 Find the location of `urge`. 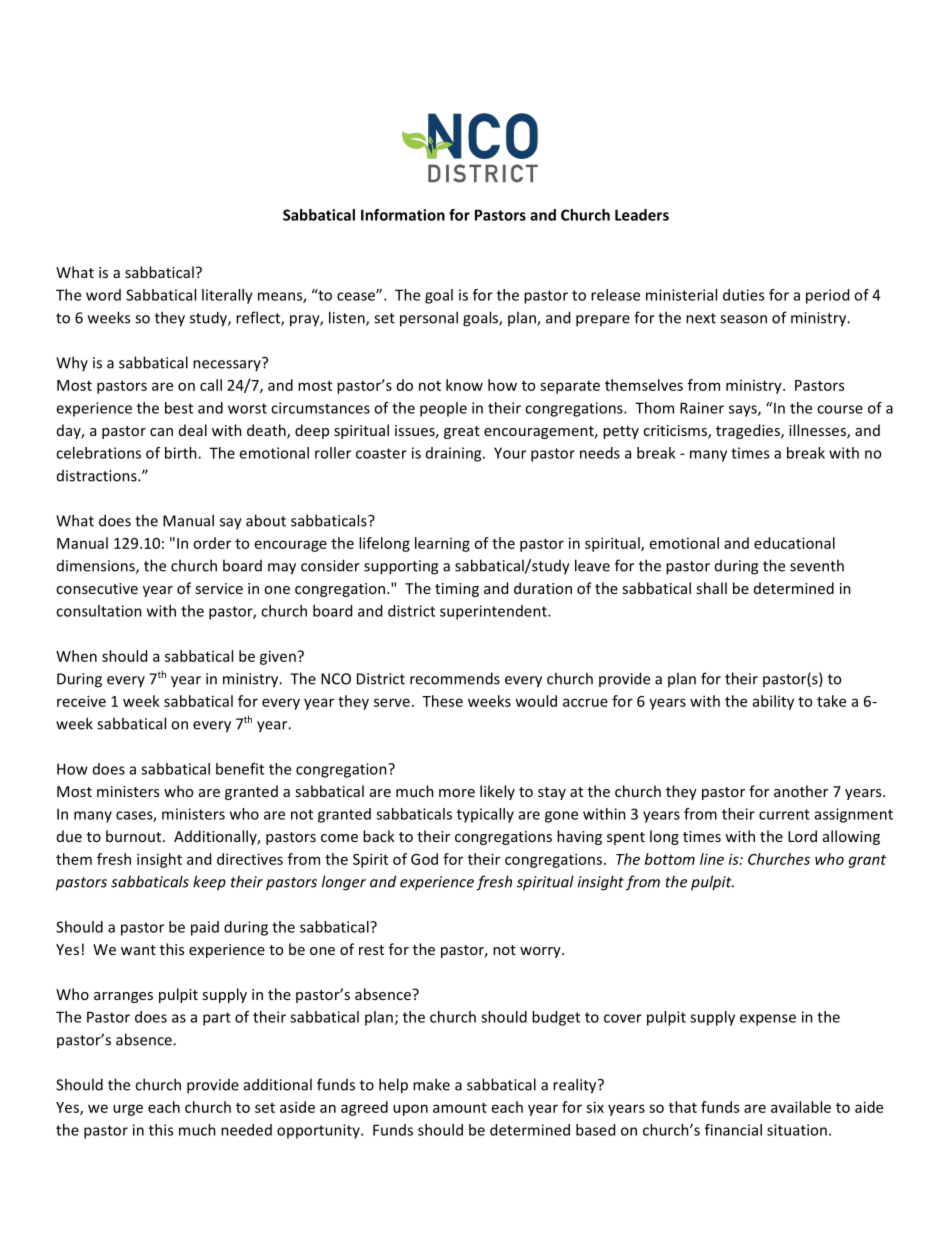

urge is located at coordinates (128, 1110).
